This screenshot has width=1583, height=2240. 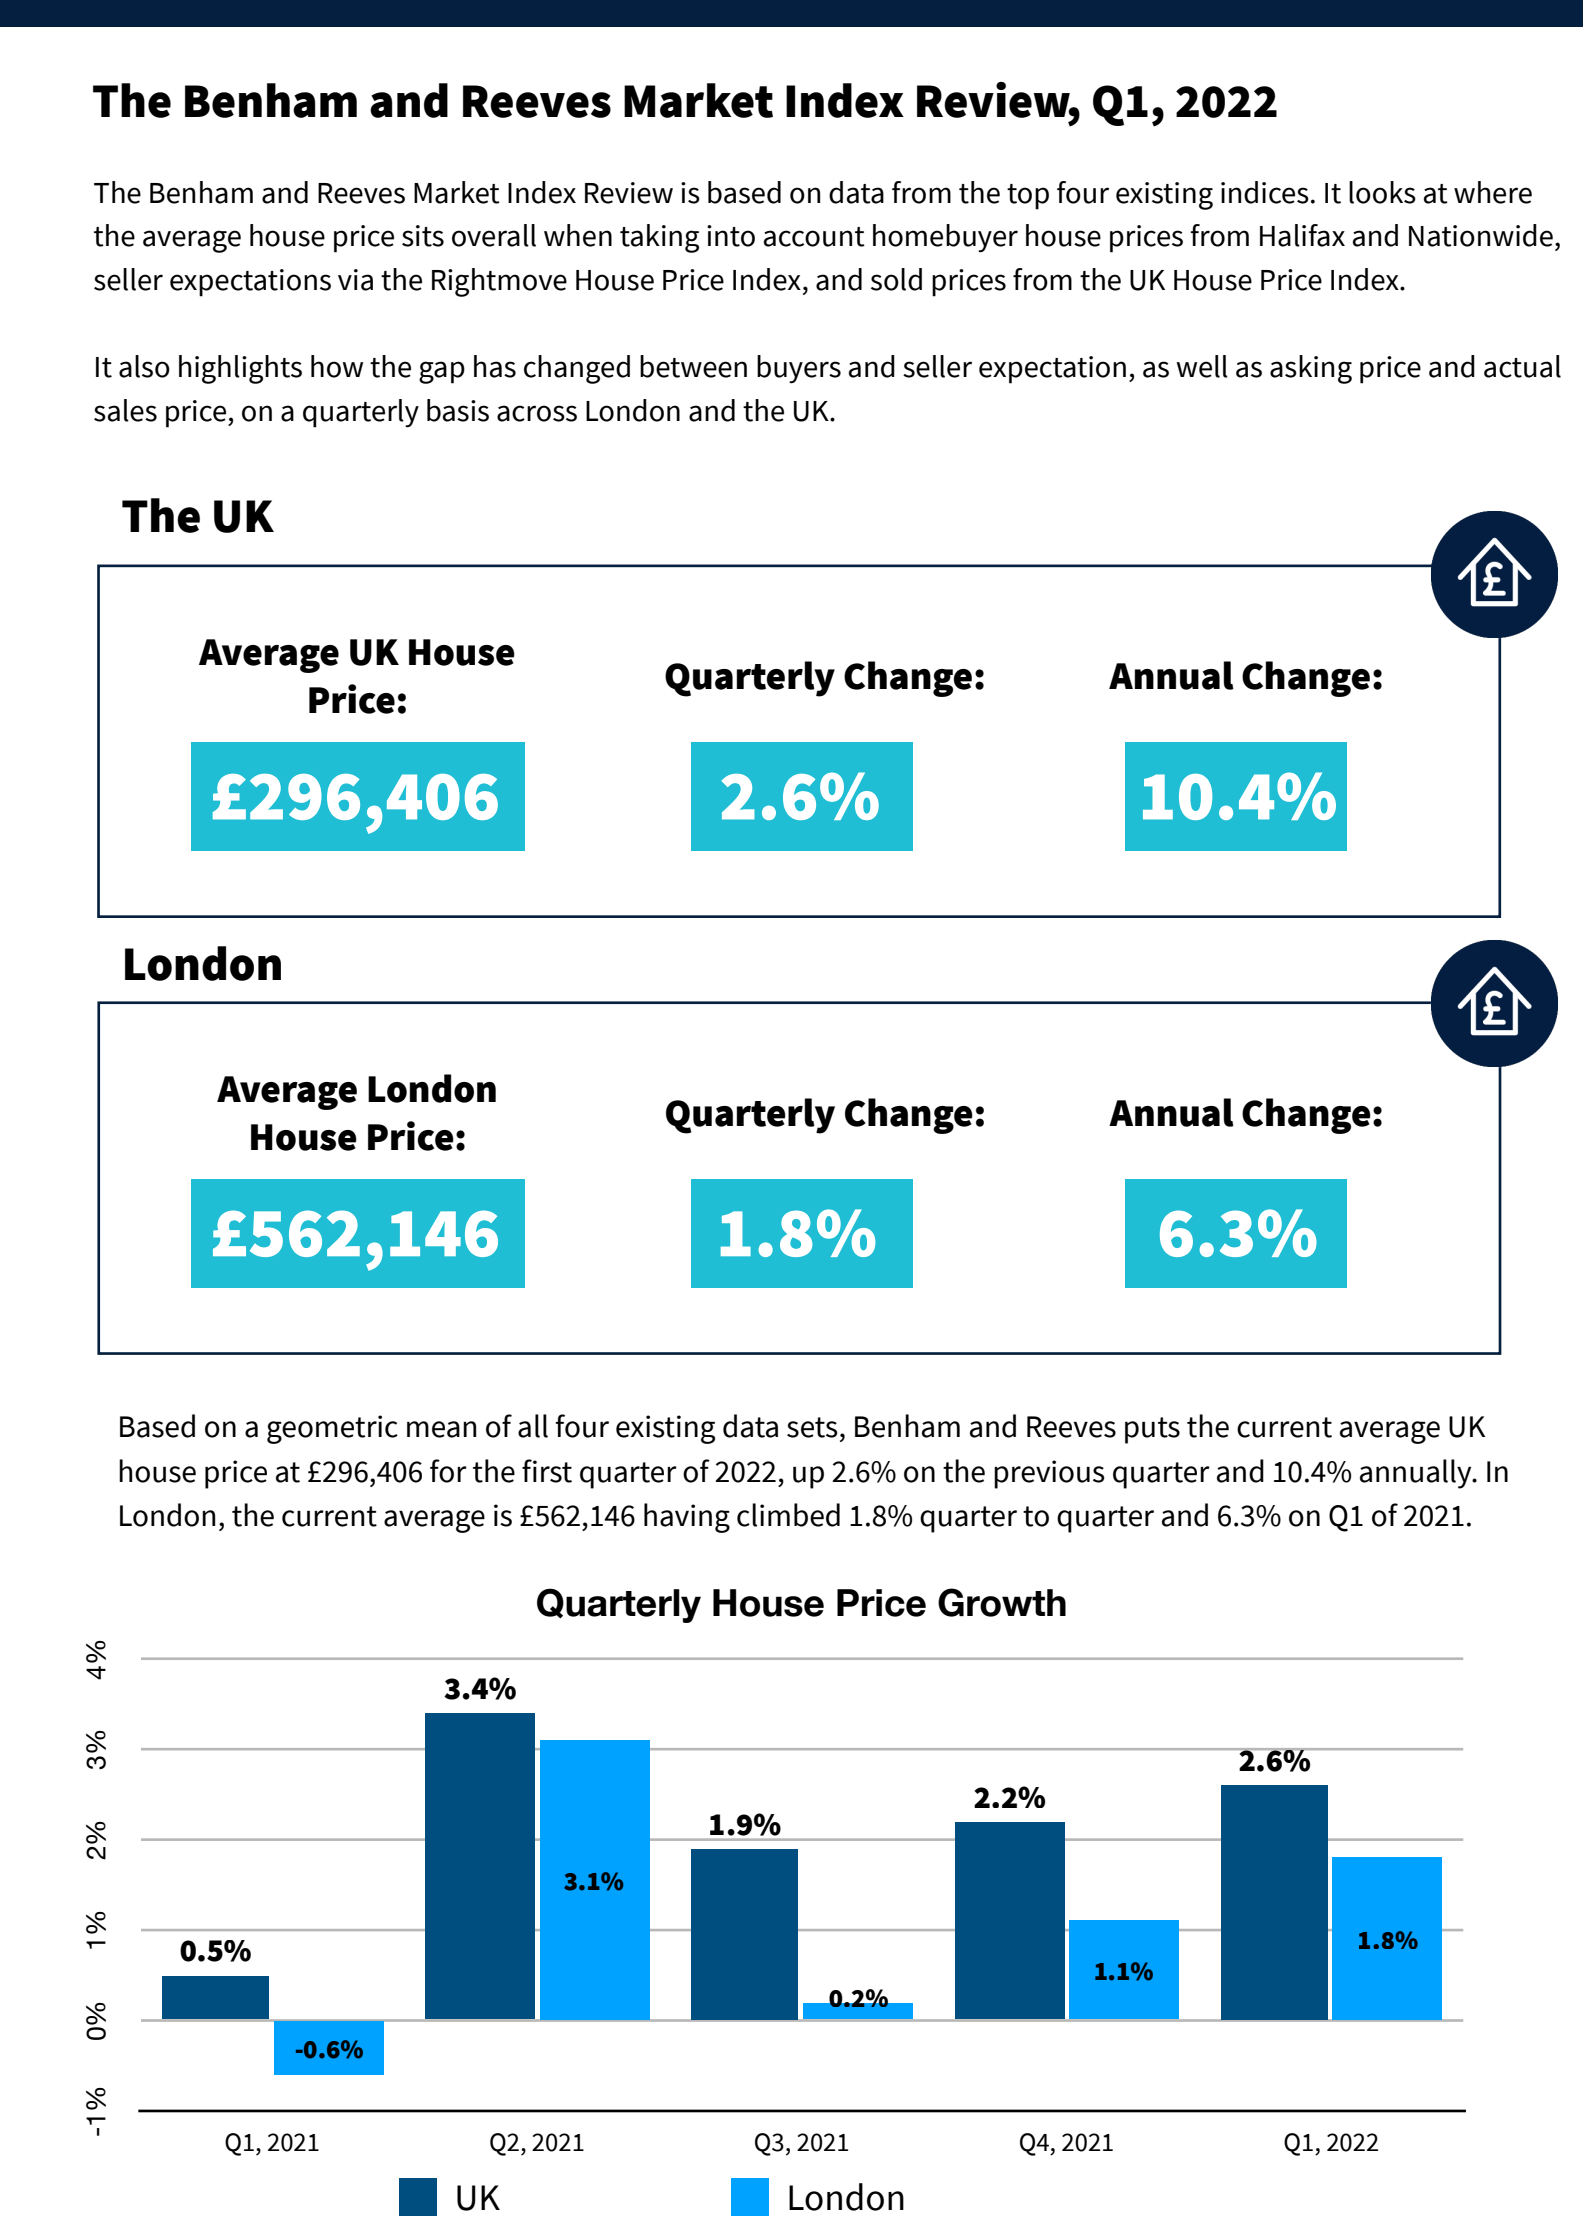 What do you see at coordinates (537, 413) in the screenshot?
I see `across` at bounding box center [537, 413].
